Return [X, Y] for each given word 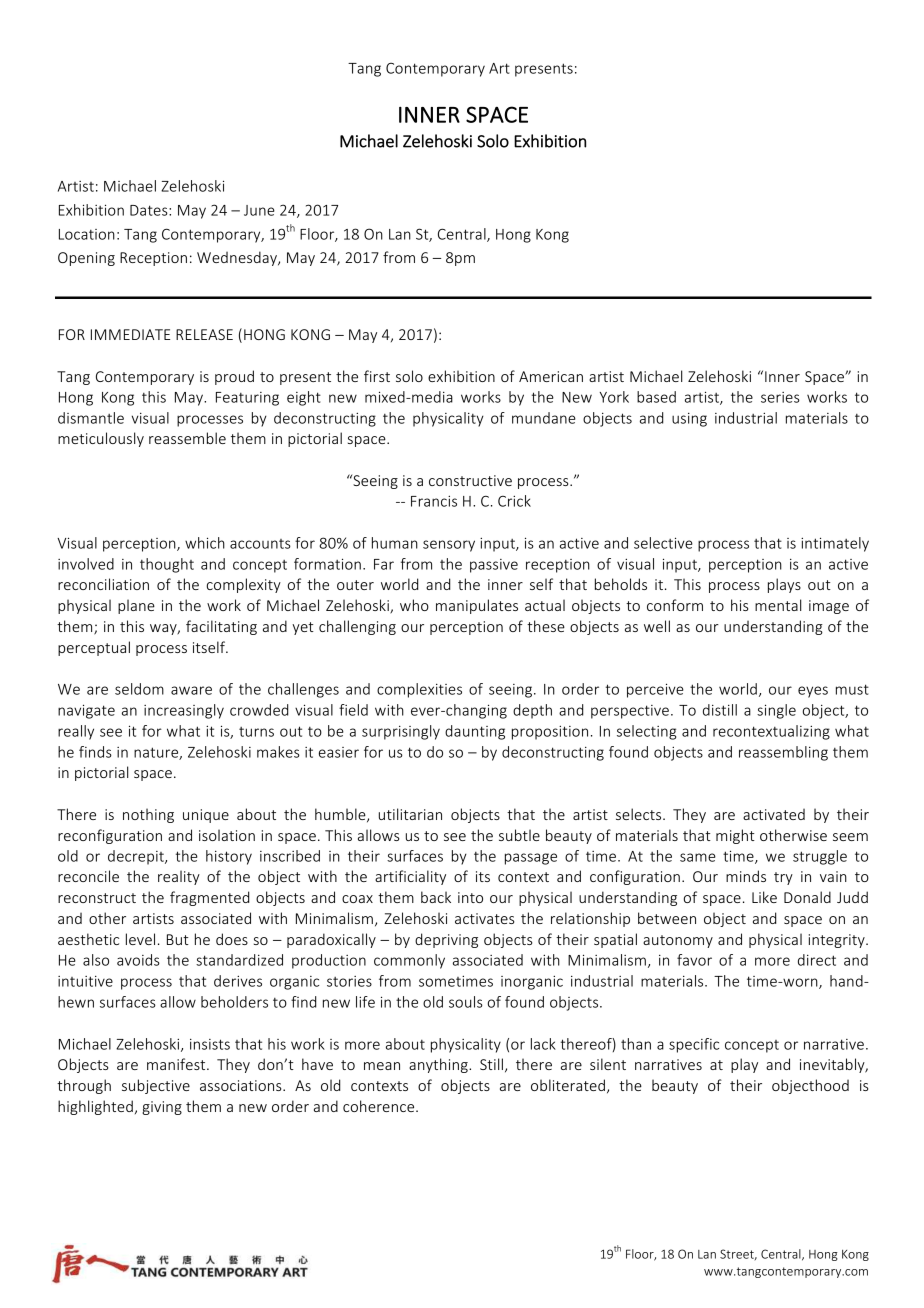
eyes [813, 692]
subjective [156, 1086]
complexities [419, 690]
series [780, 397]
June [259, 210]
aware [191, 690]
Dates [150, 210]
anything [439, 1065]
